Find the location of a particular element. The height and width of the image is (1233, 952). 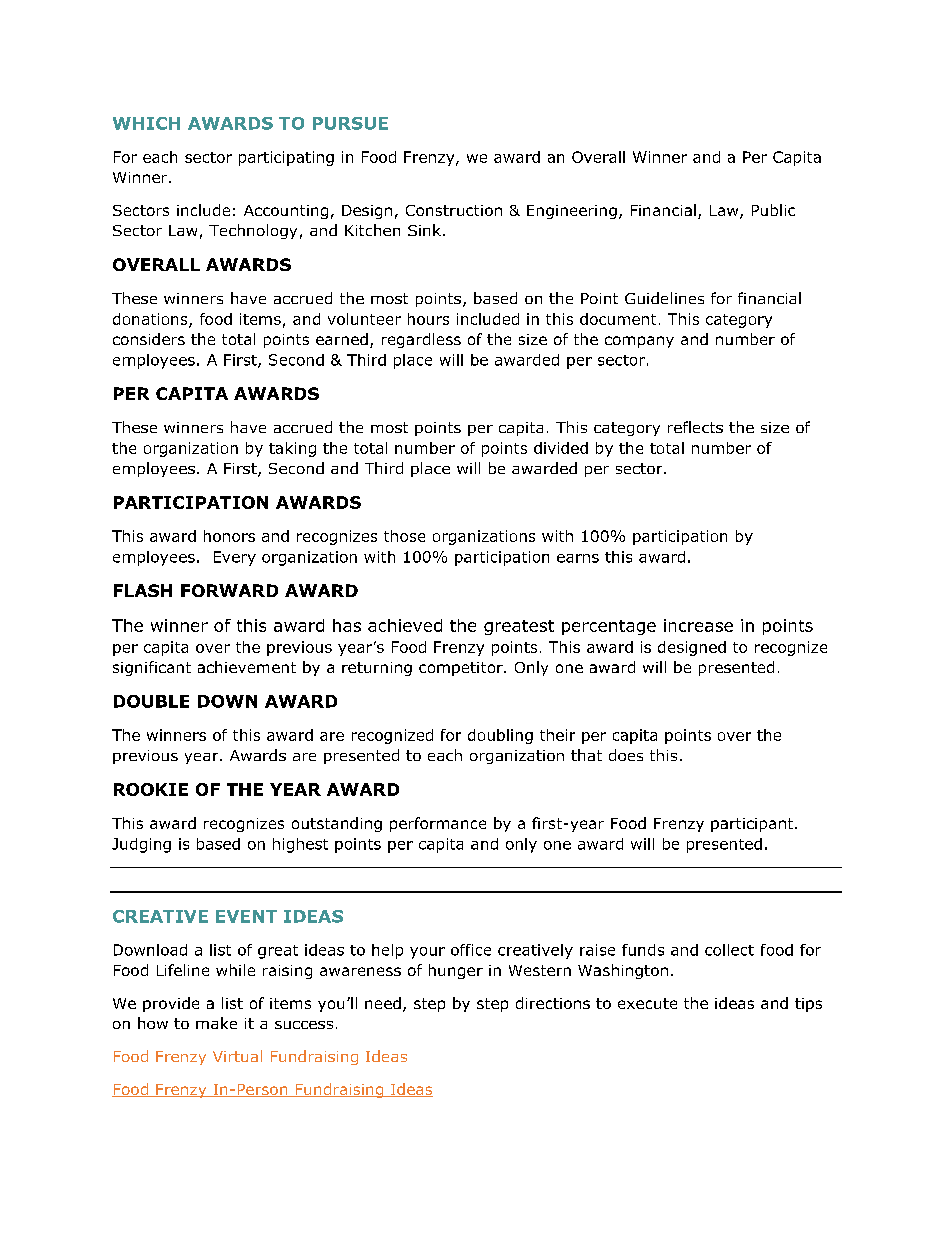

regardless is located at coordinates (421, 340).
